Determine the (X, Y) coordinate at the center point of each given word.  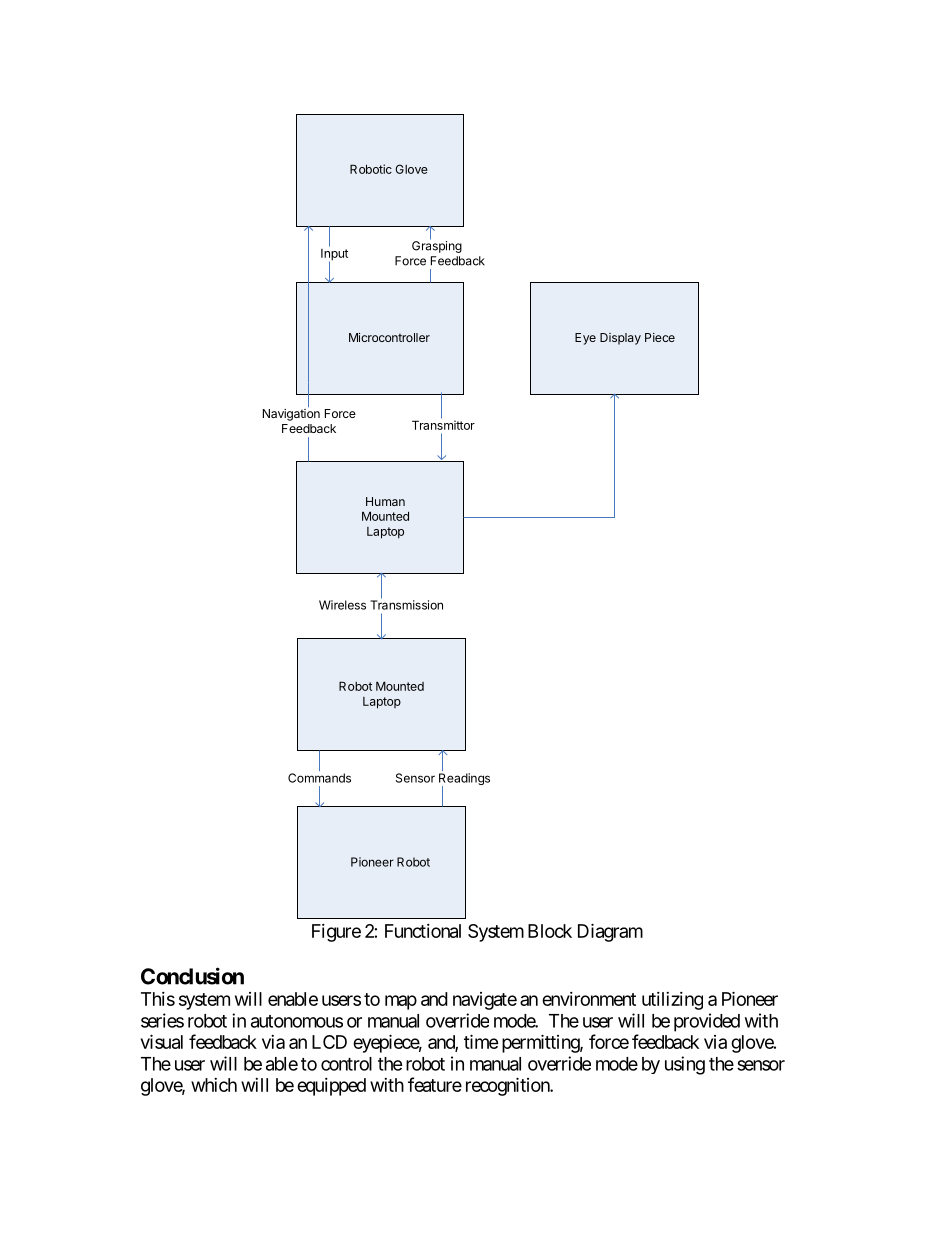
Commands (319, 778)
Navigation (291, 415)
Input (334, 254)
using (685, 1065)
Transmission (406, 604)
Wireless (342, 605)
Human (385, 501)
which (214, 1085)
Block (550, 931)
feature (435, 1084)
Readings (464, 780)
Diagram (610, 932)
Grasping (437, 246)
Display (620, 339)
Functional (423, 931)
